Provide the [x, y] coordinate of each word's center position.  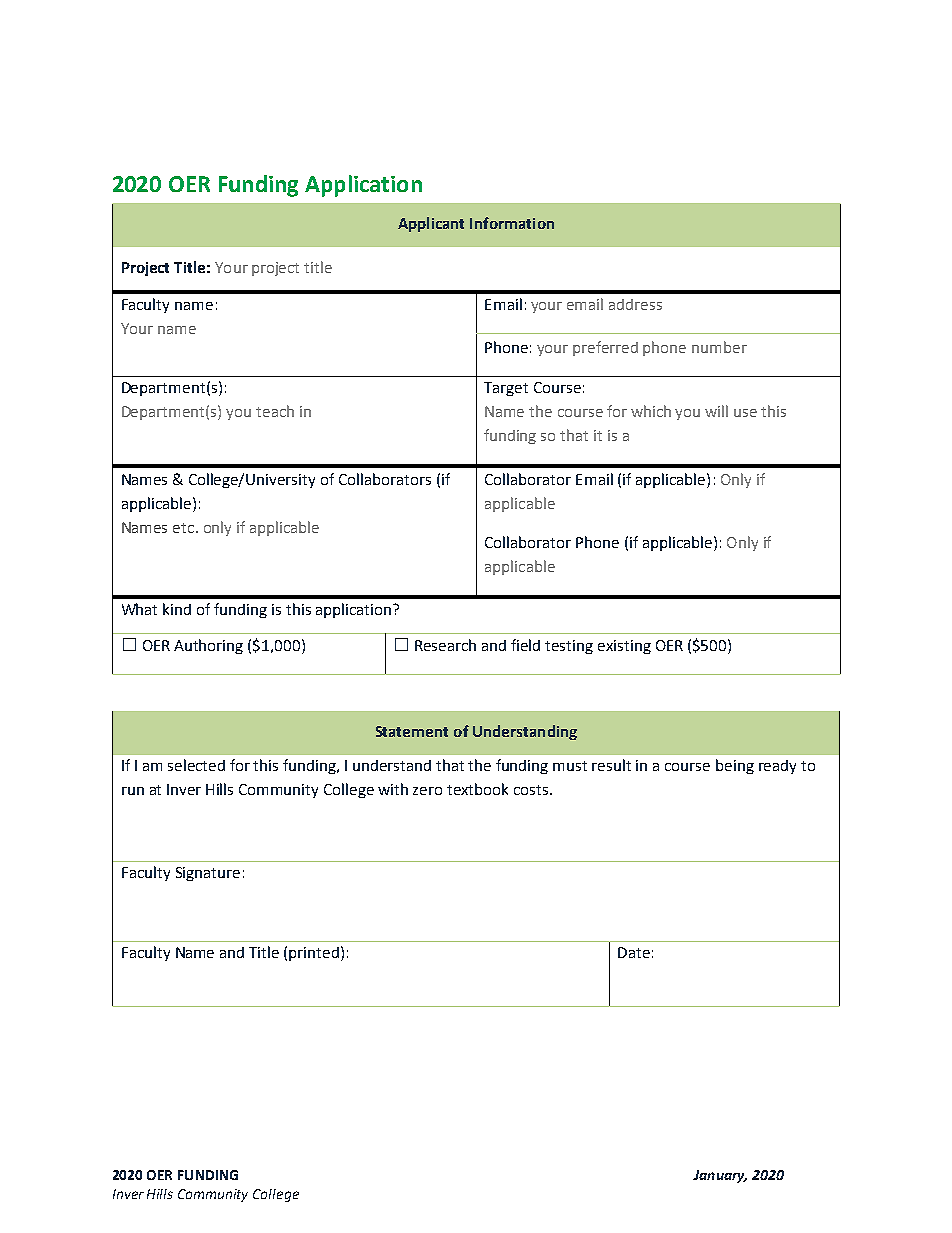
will [716, 411]
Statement [412, 731]
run [133, 791]
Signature [208, 874]
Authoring [208, 646]
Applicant [431, 224]
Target [506, 389]
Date [634, 952]
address [635, 304]
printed [315, 953]
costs [532, 790]
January [720, 1176]
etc [183, 528]
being [735, 766]
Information [512, 223]
